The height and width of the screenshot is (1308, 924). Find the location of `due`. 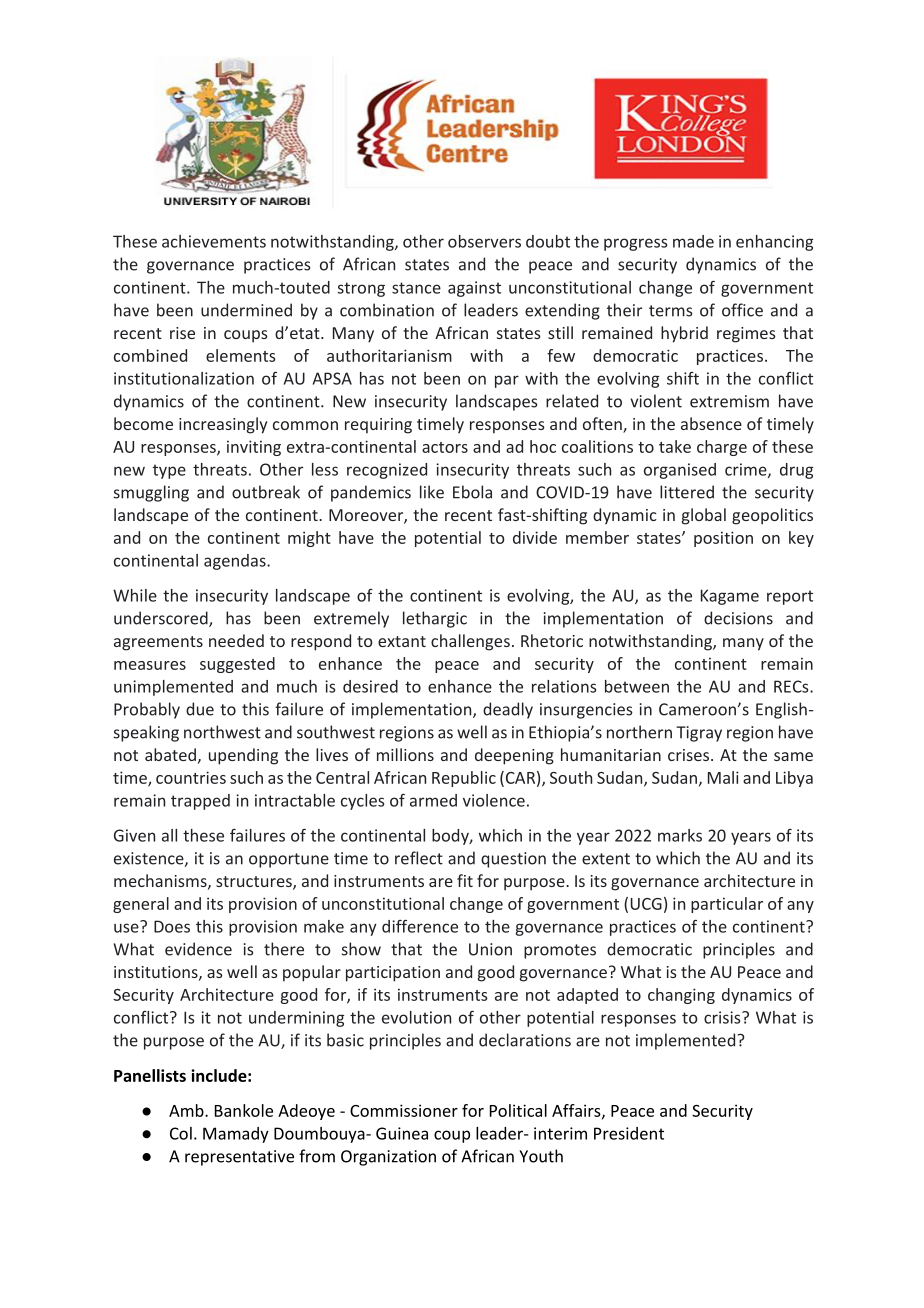

due is located at coordinates (200, 709).
